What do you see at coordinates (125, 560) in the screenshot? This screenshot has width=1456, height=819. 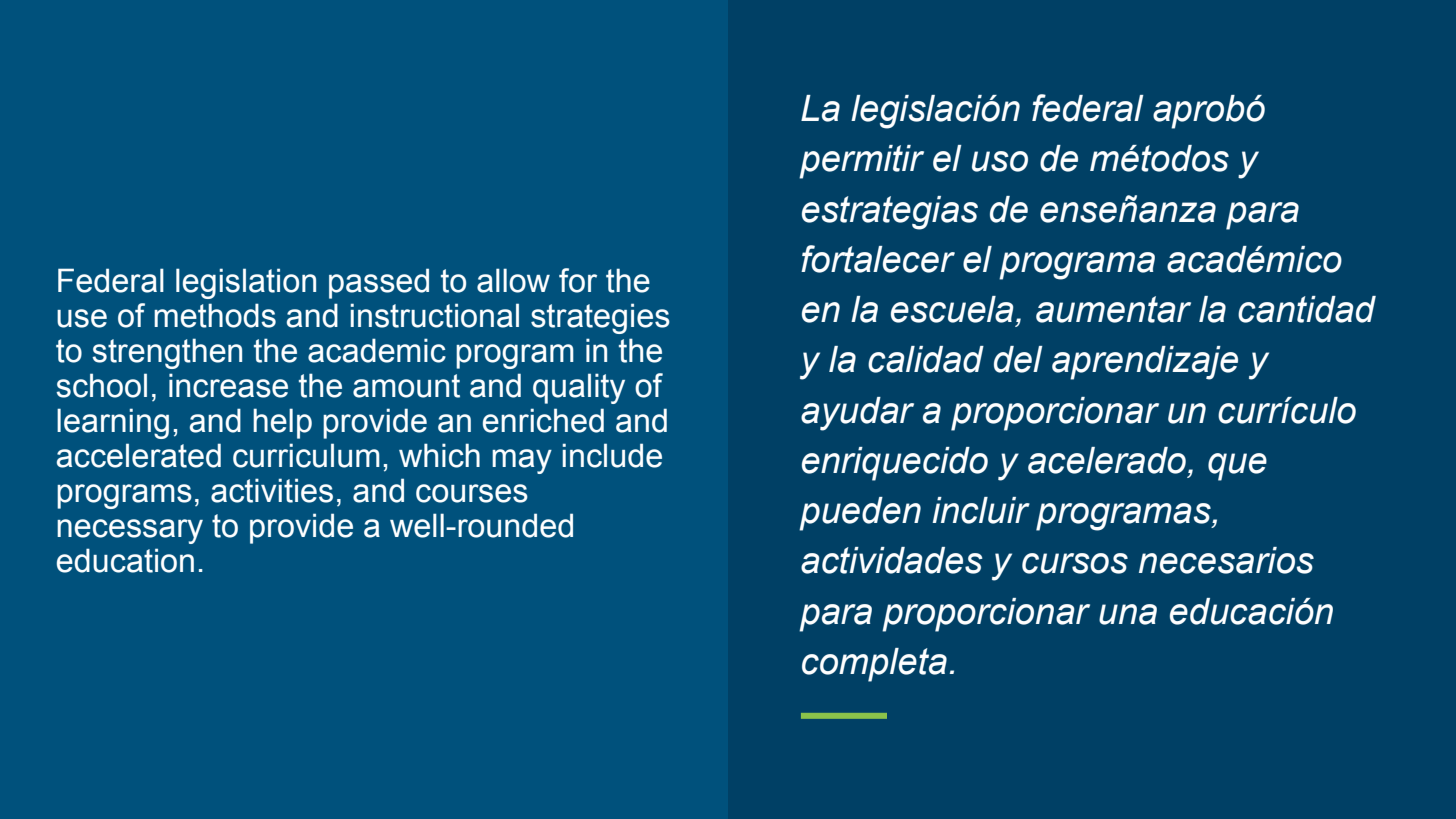 I see `education` at bounding box center [125, 560].
